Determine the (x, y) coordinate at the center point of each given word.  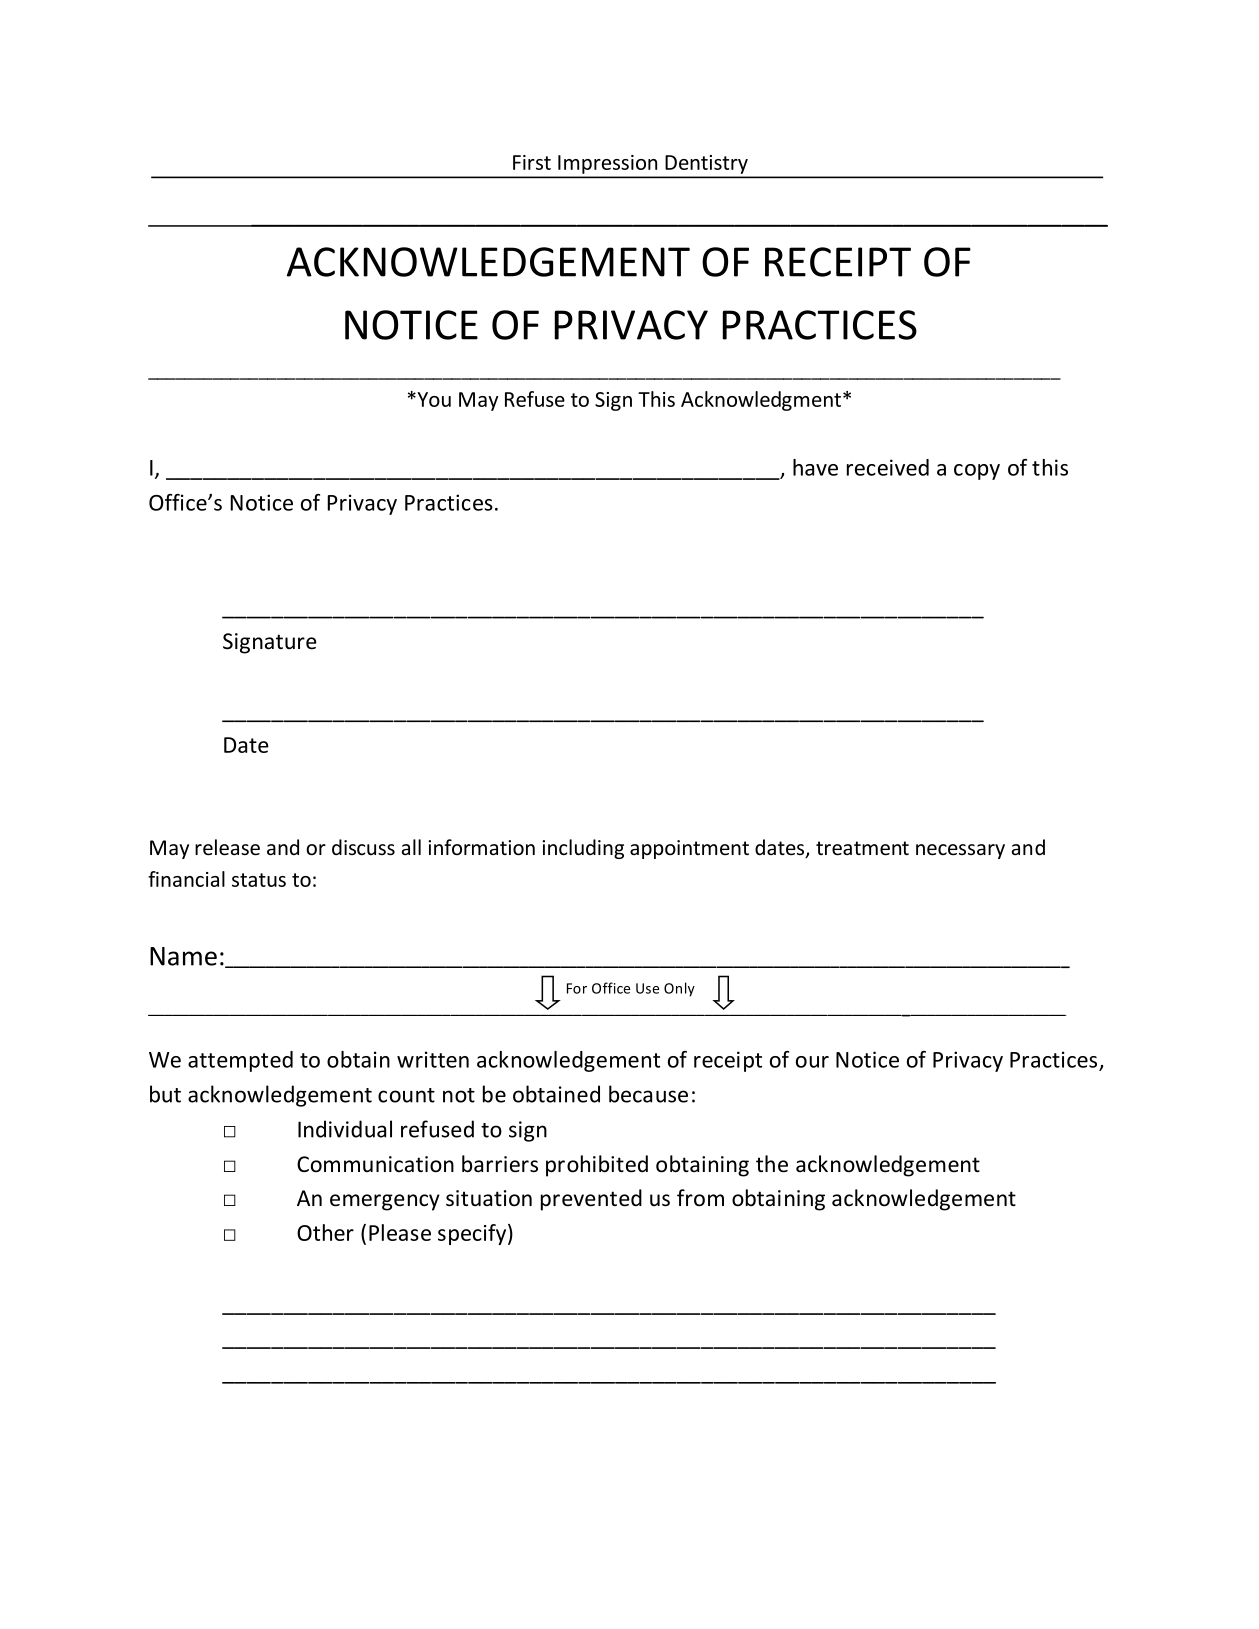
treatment (862, 848)
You (433, 399)
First (532, 162)
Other (325, 1232)
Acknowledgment (761, 401)
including (583, 849)
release (227, 847)
